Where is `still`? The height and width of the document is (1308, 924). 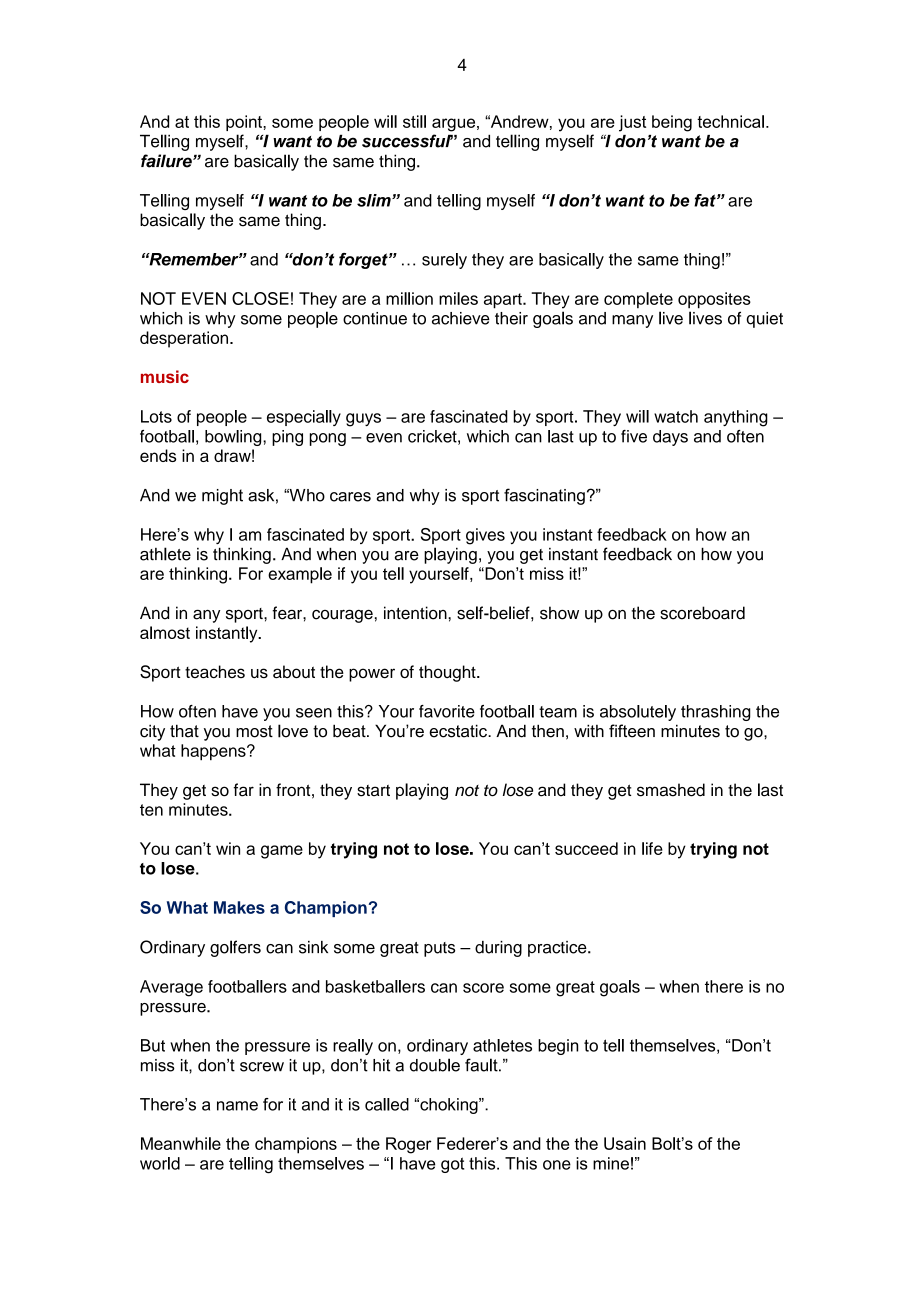
still is located at coordinates (414, 121).
